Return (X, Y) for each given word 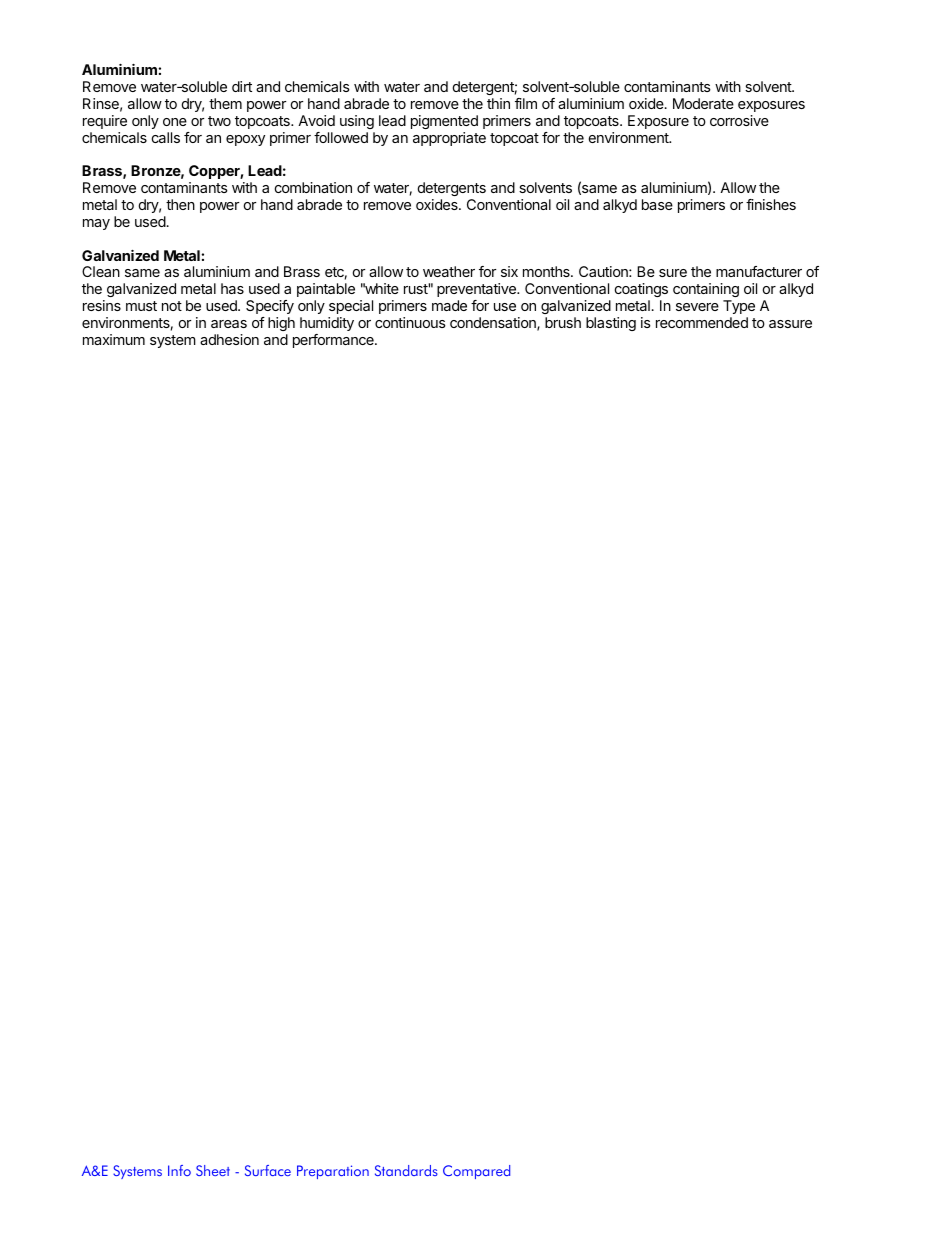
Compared (476, 1172)
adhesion (229, 339)
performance (334, 341)
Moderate (703, 103)
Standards (406, 1170)
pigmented (444, 122)
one (175, 122)
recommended (702, 322)
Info (179, 1170)
